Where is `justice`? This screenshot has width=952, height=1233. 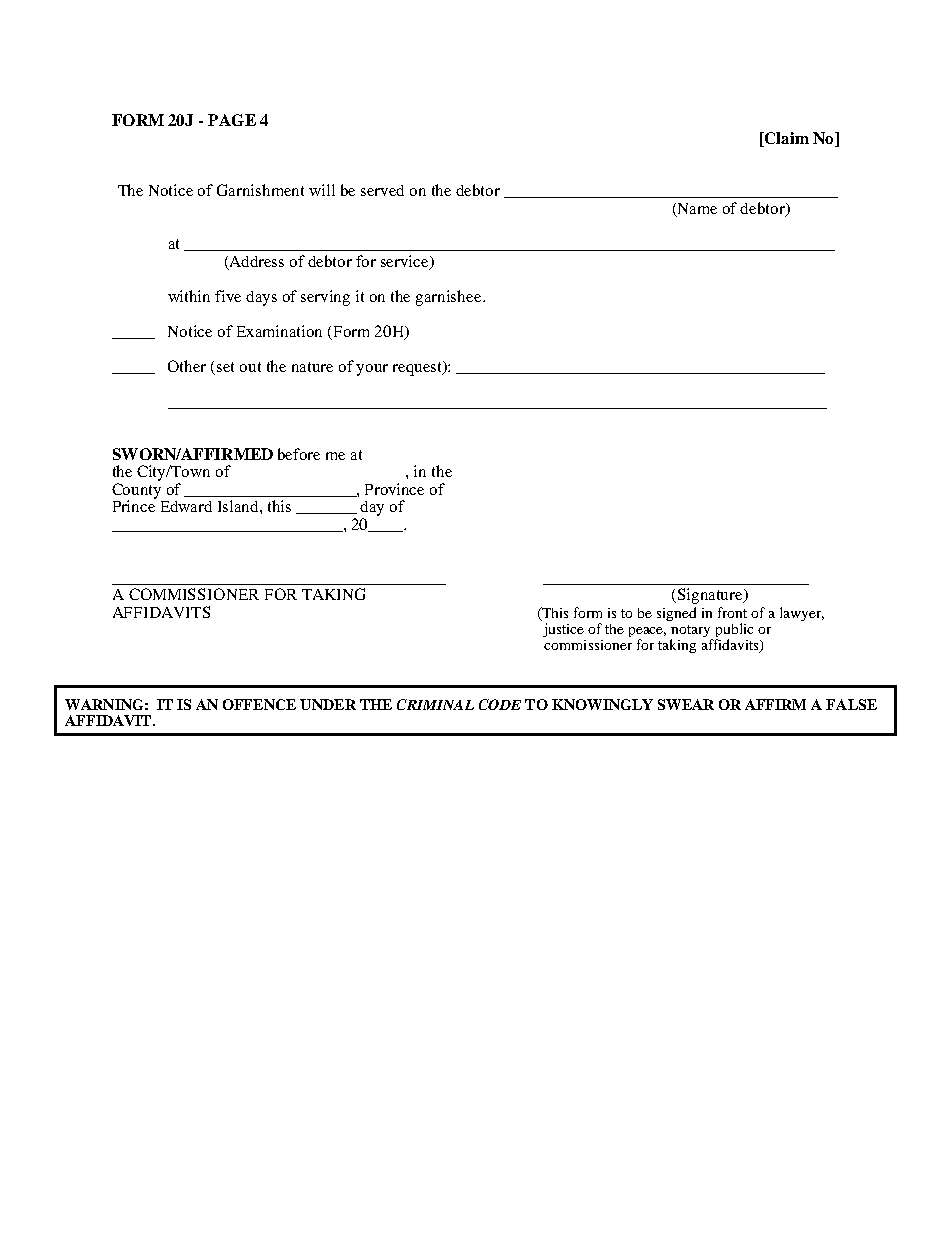 justice is located at coordinates (563, 630).
